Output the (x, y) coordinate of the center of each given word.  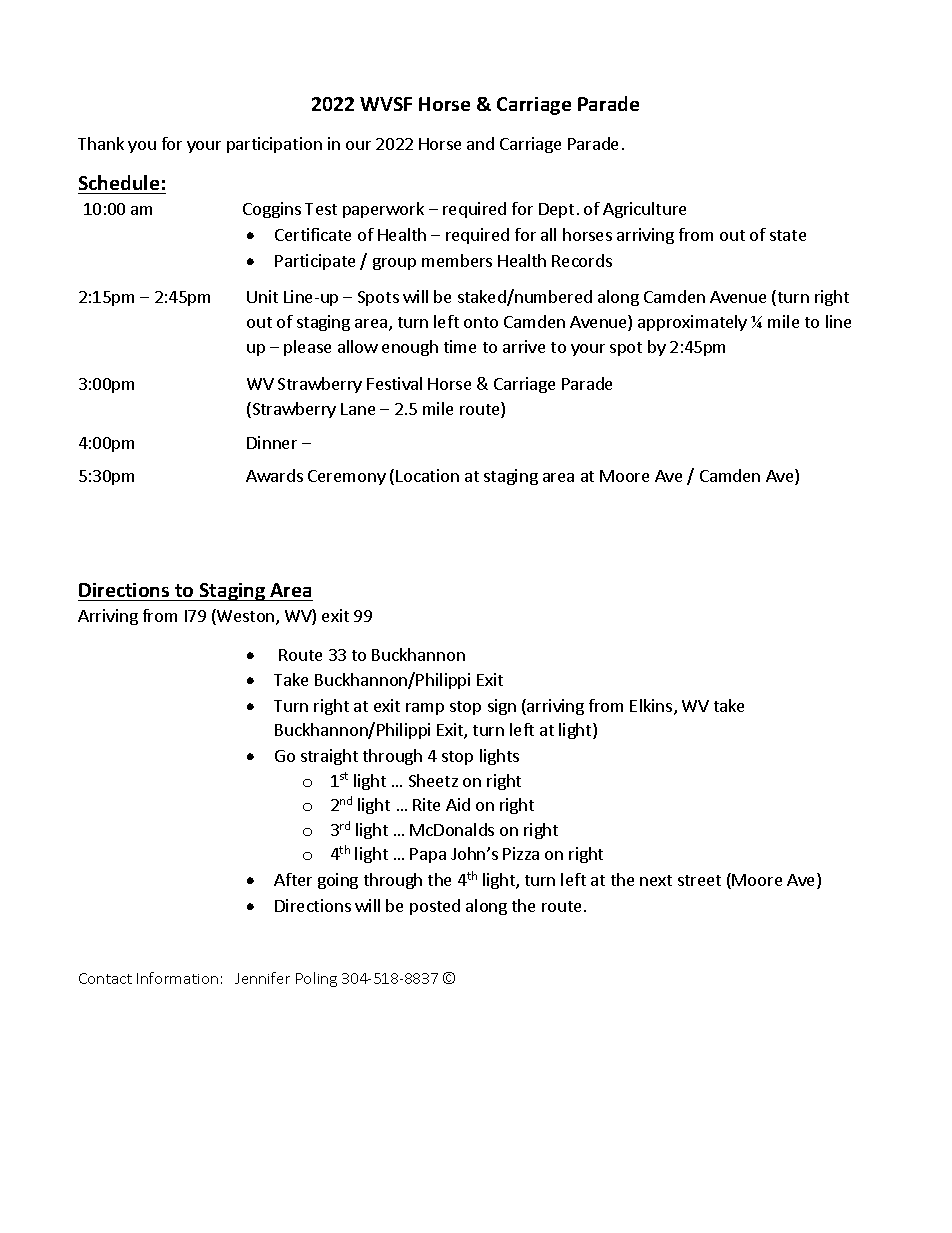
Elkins (652, 707)
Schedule (119, 182)
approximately (692, 323)
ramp (425, 709)
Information (177, 978)
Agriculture (644, 210)
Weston (246, 617)
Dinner (272, 442)
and (480, 143)
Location (427, 475)
